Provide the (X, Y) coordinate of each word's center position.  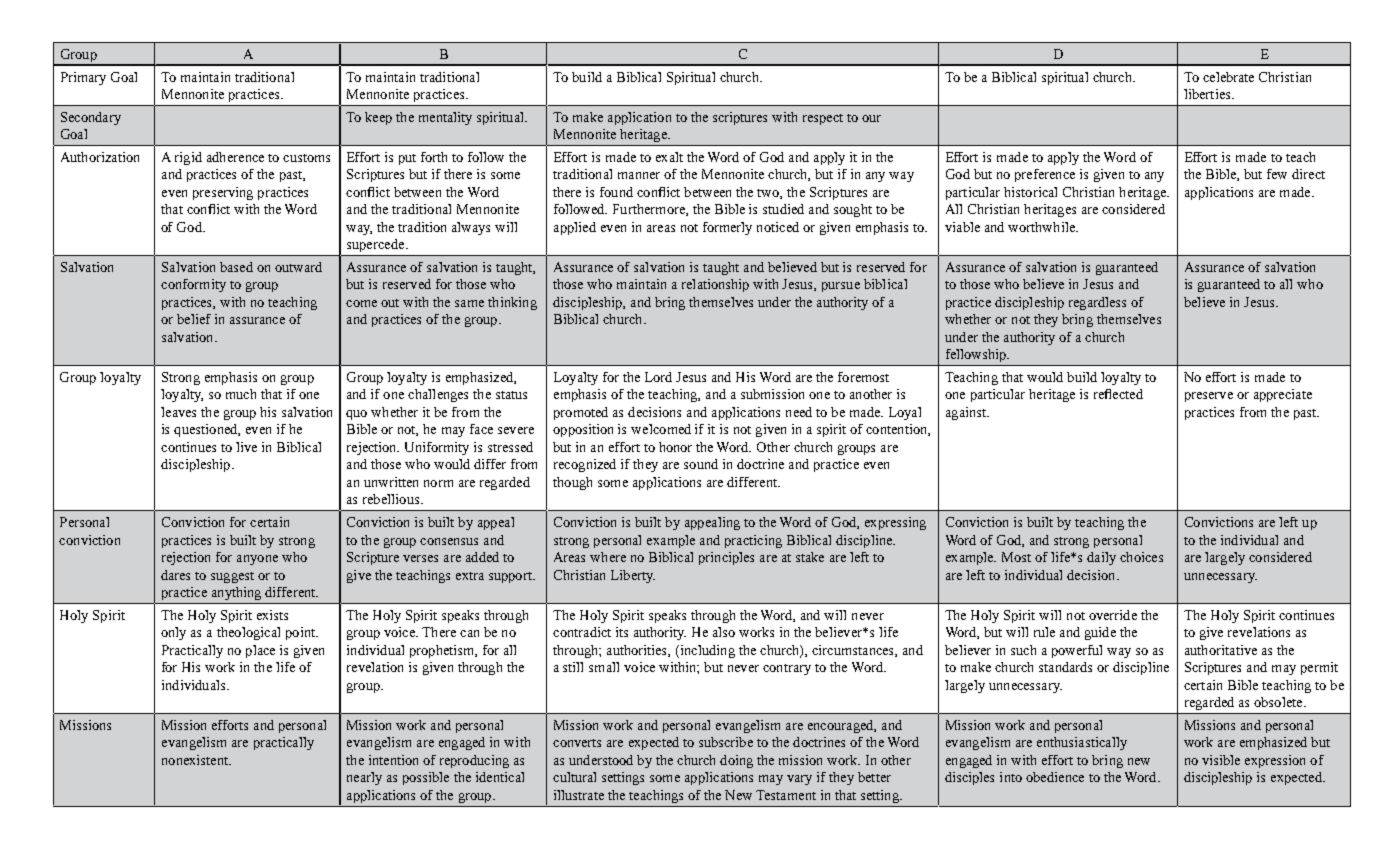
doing (736, 761)
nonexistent (196, 760)
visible (1221, 760)
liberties (1208, 94)
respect (823, 119)
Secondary (91, 118)
